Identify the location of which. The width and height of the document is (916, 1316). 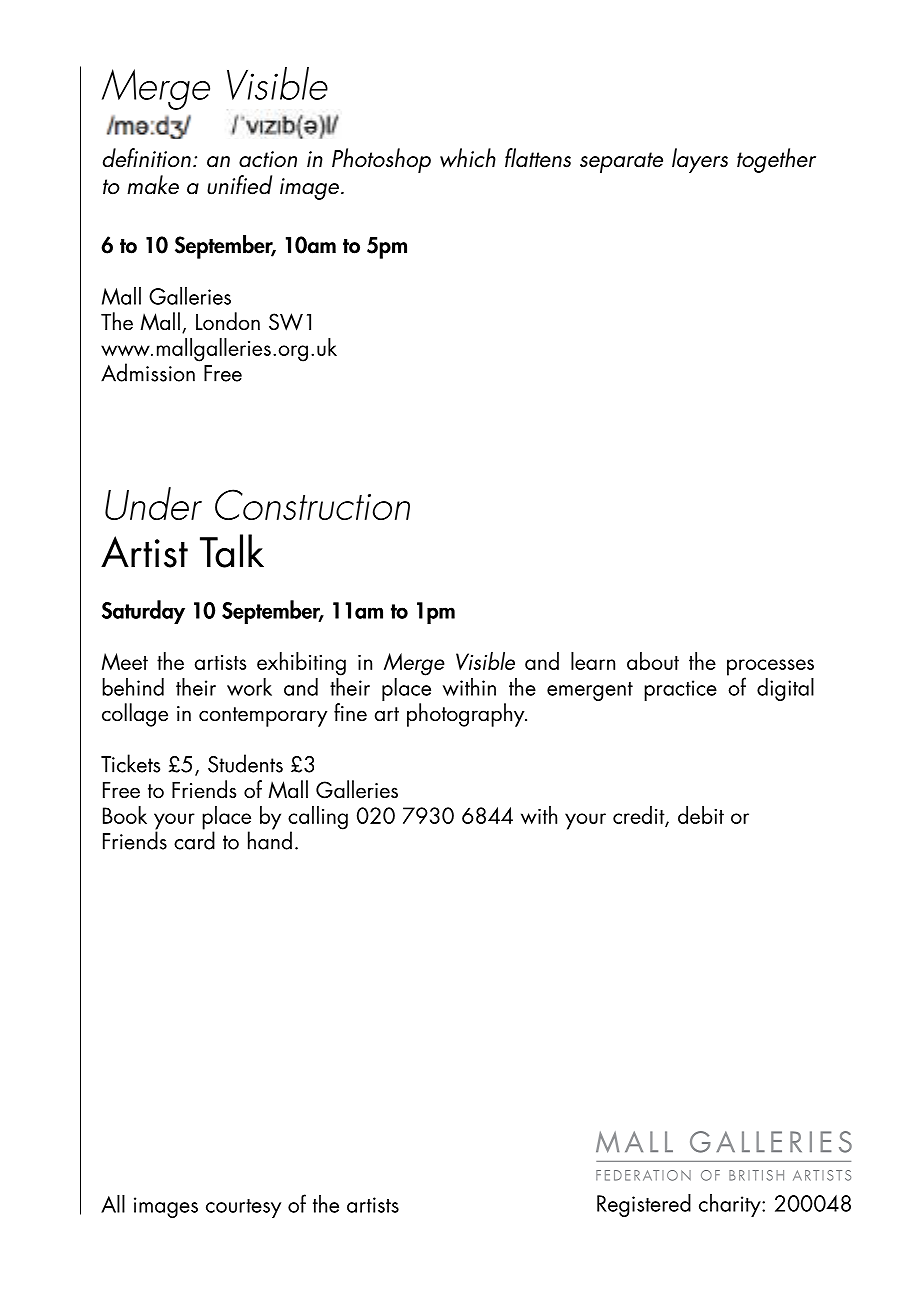
(468, 158).
